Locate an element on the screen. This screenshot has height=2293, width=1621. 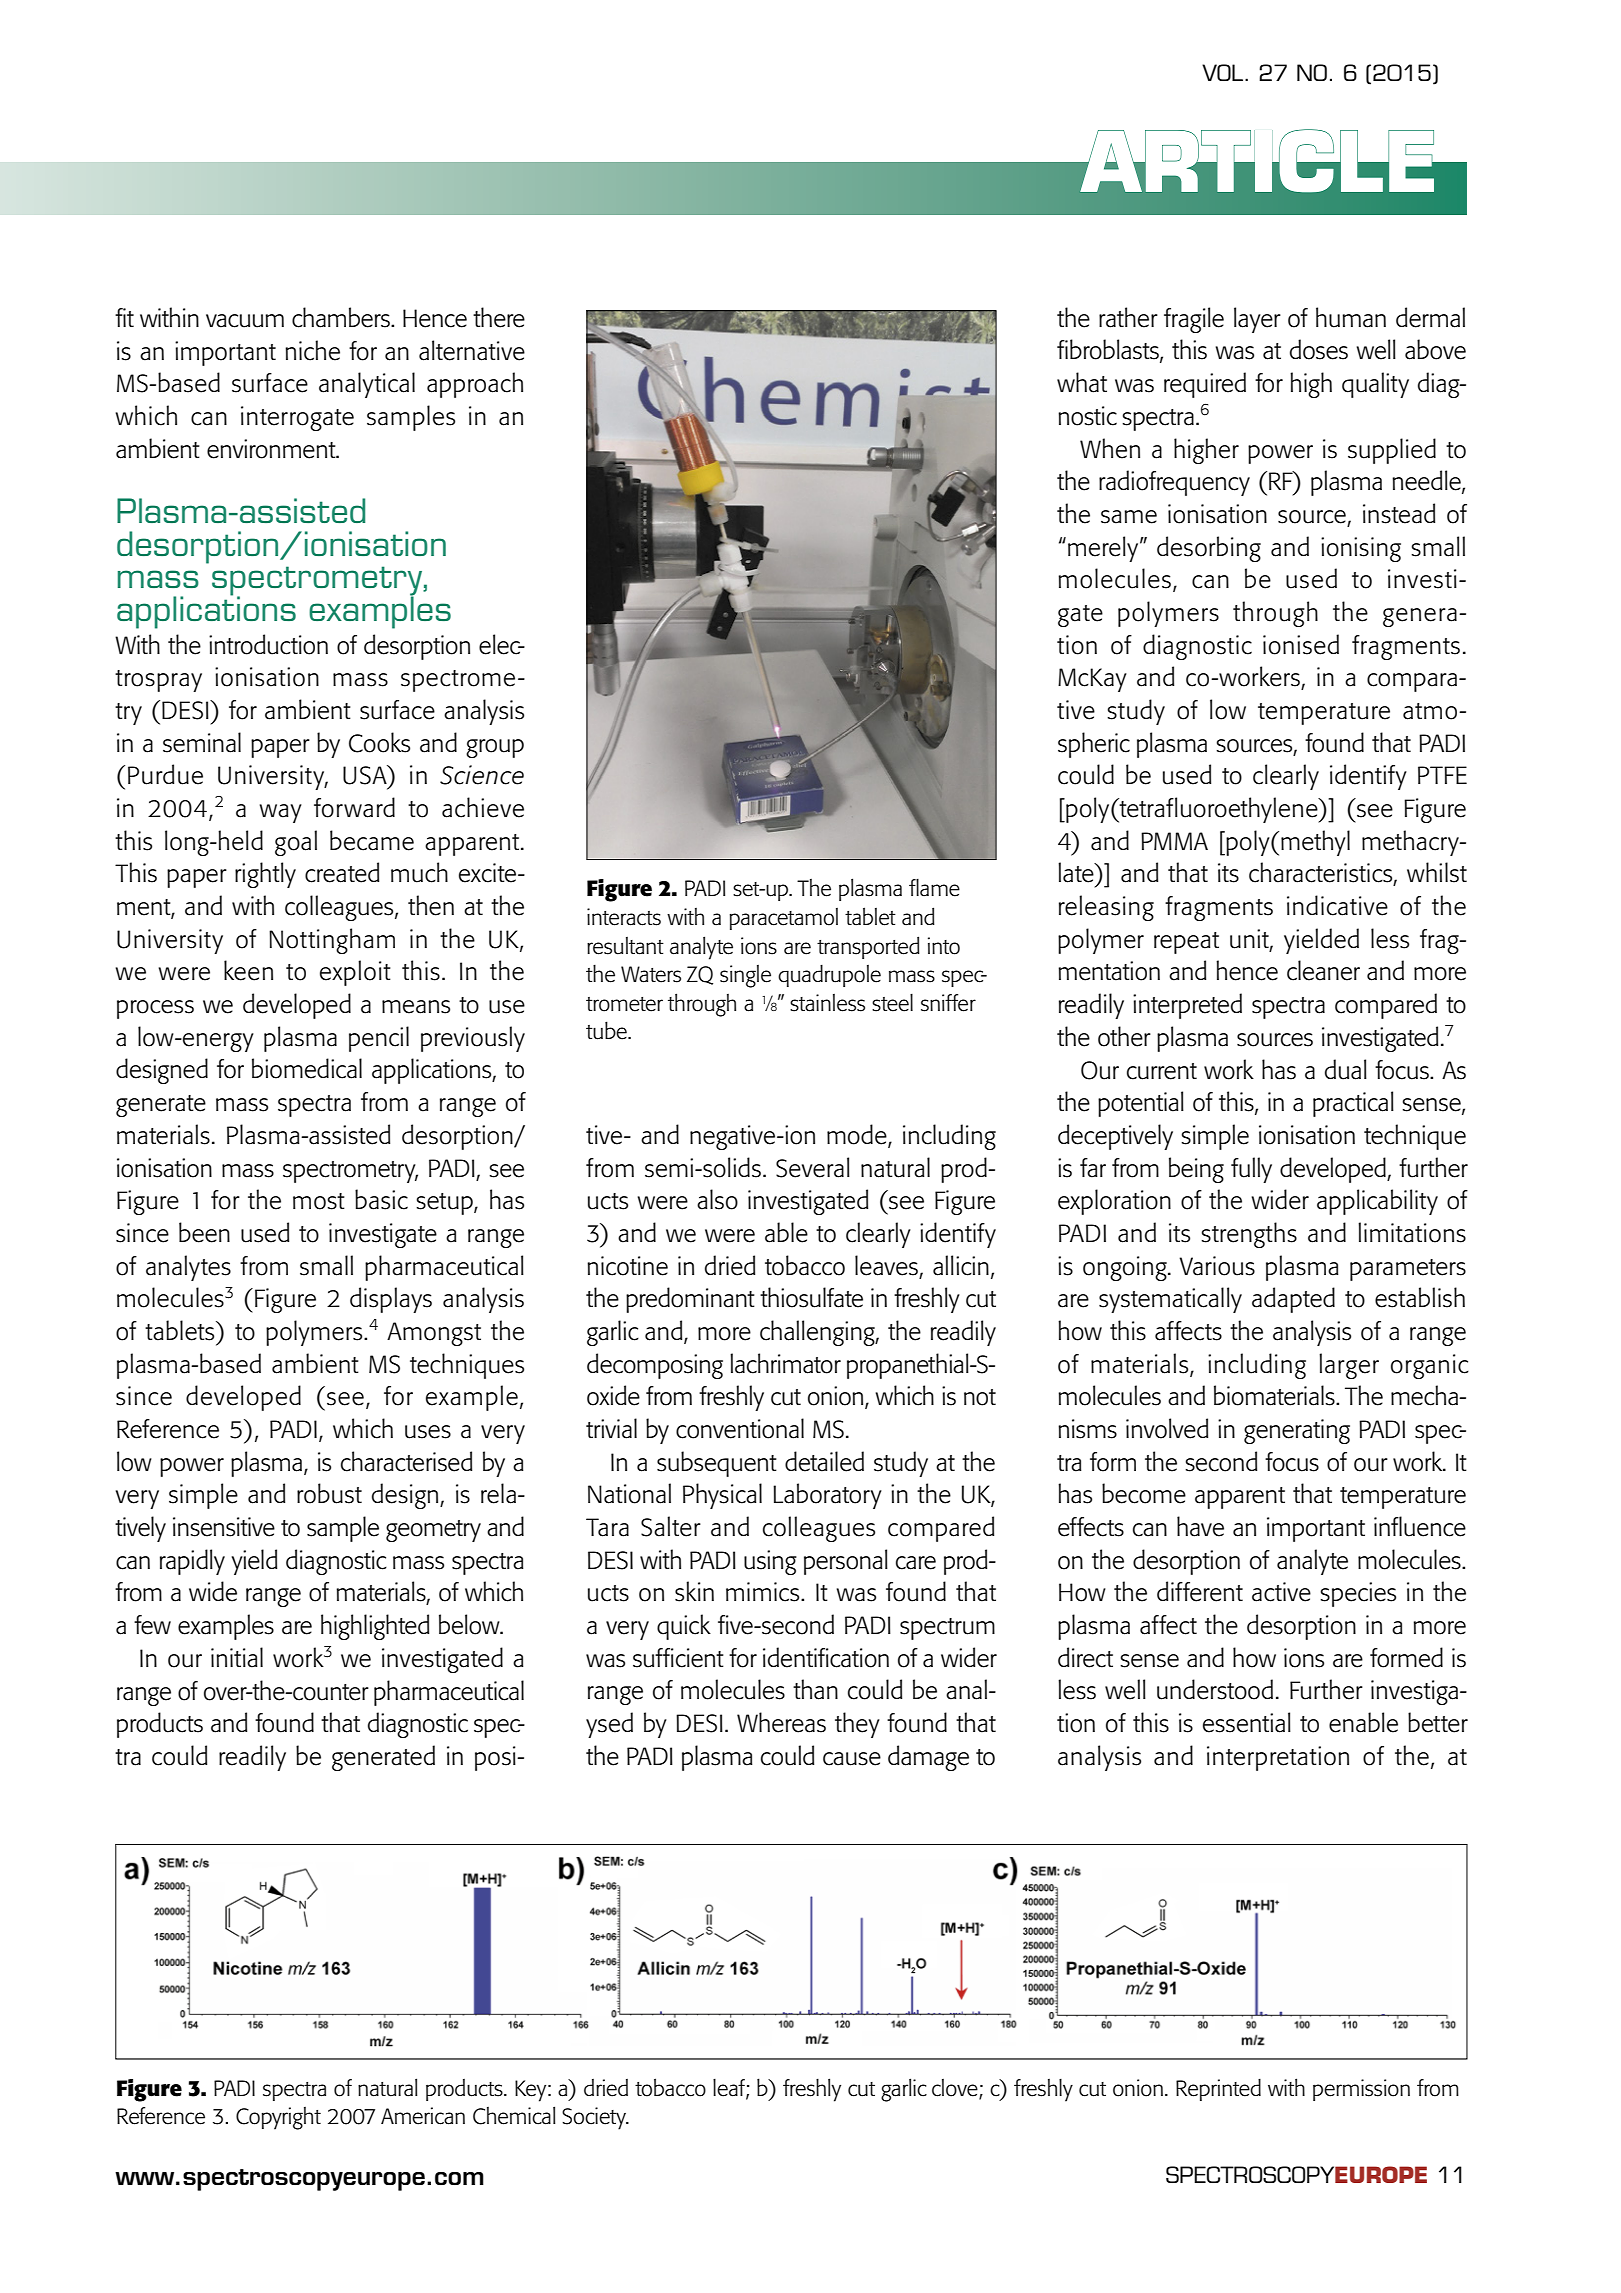
doses is located at coordinates (1319, 349).
